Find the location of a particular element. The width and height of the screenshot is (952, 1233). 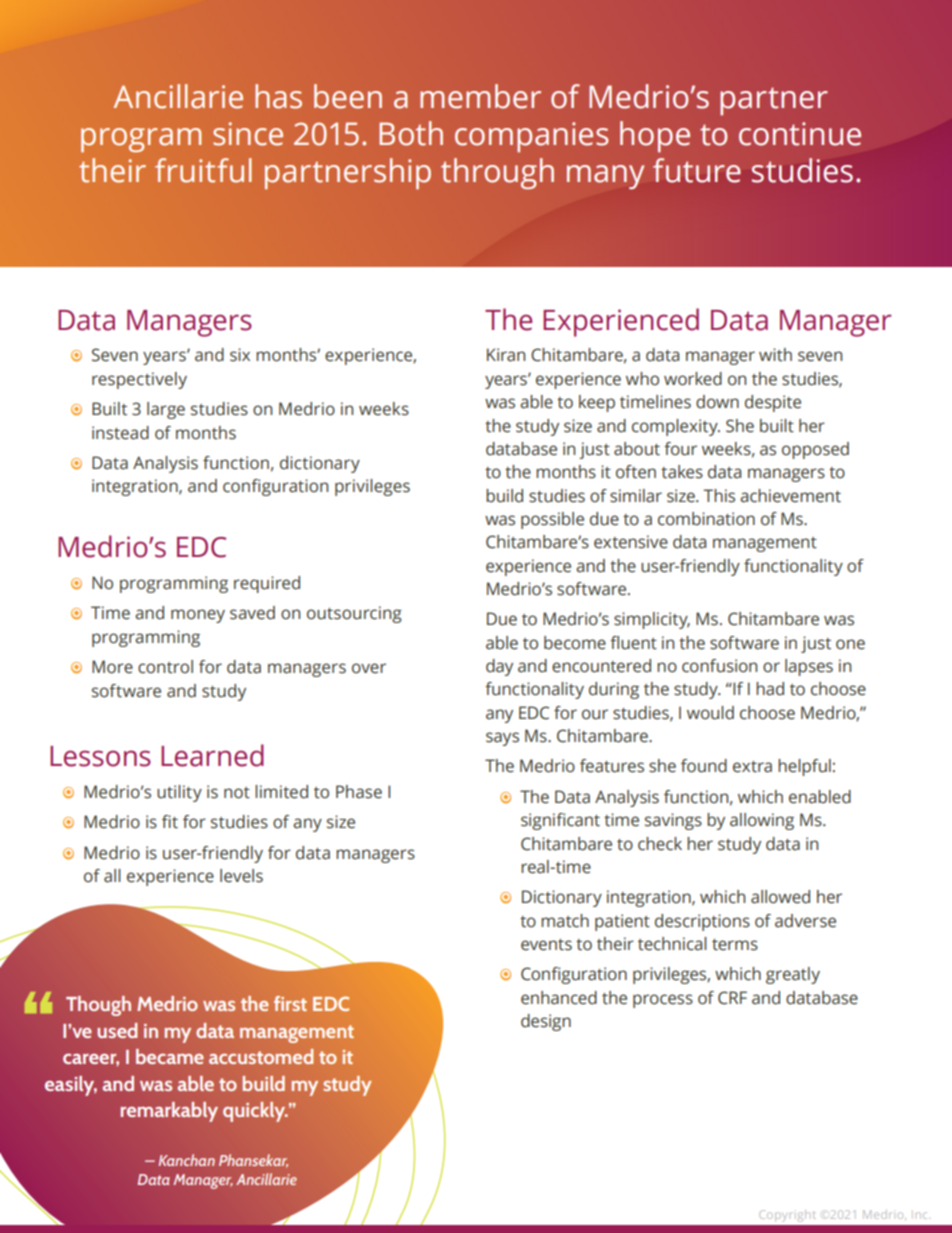

future is located at coordinates (697, 170).
